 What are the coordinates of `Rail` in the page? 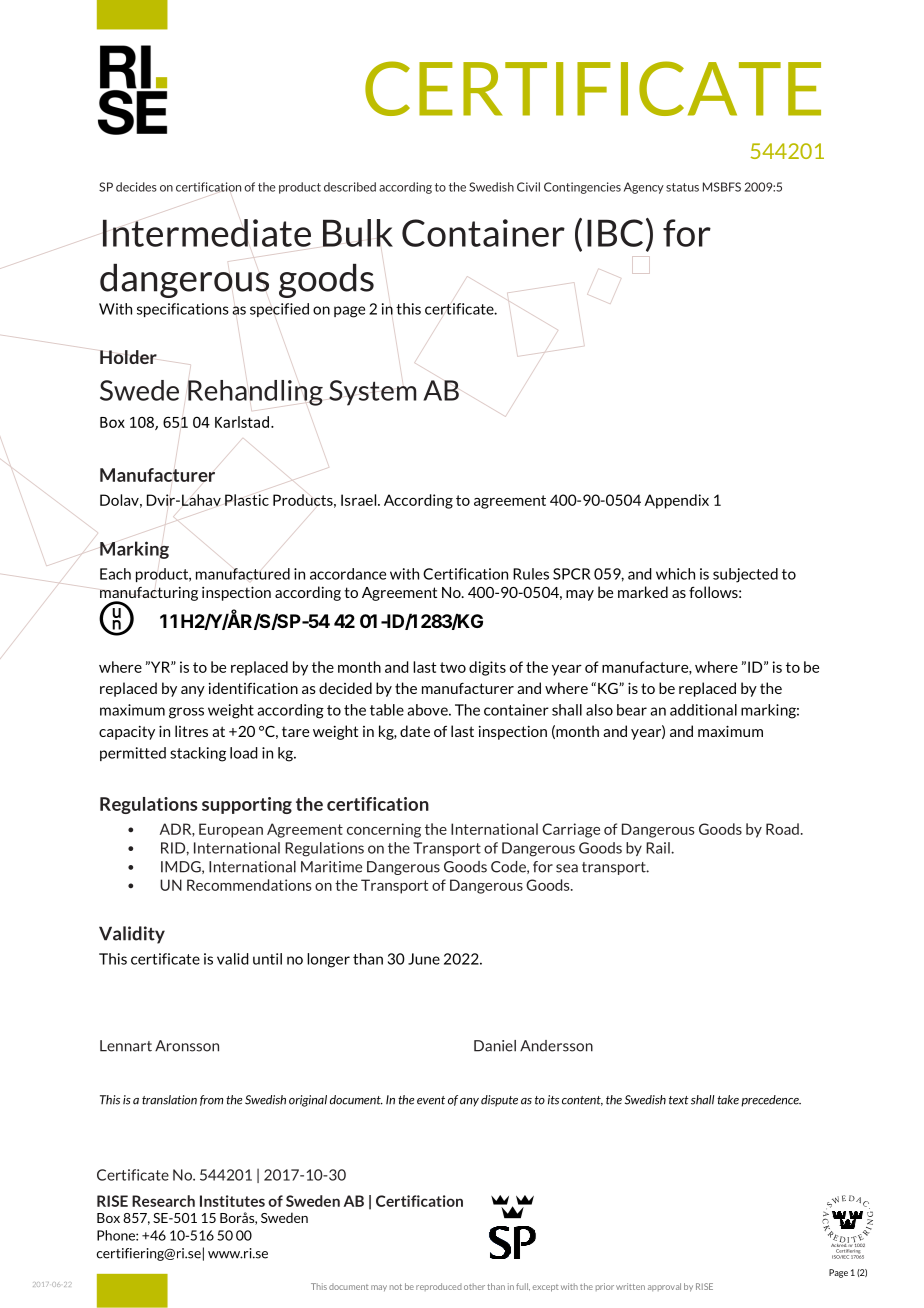 It's located at (659, 848).
